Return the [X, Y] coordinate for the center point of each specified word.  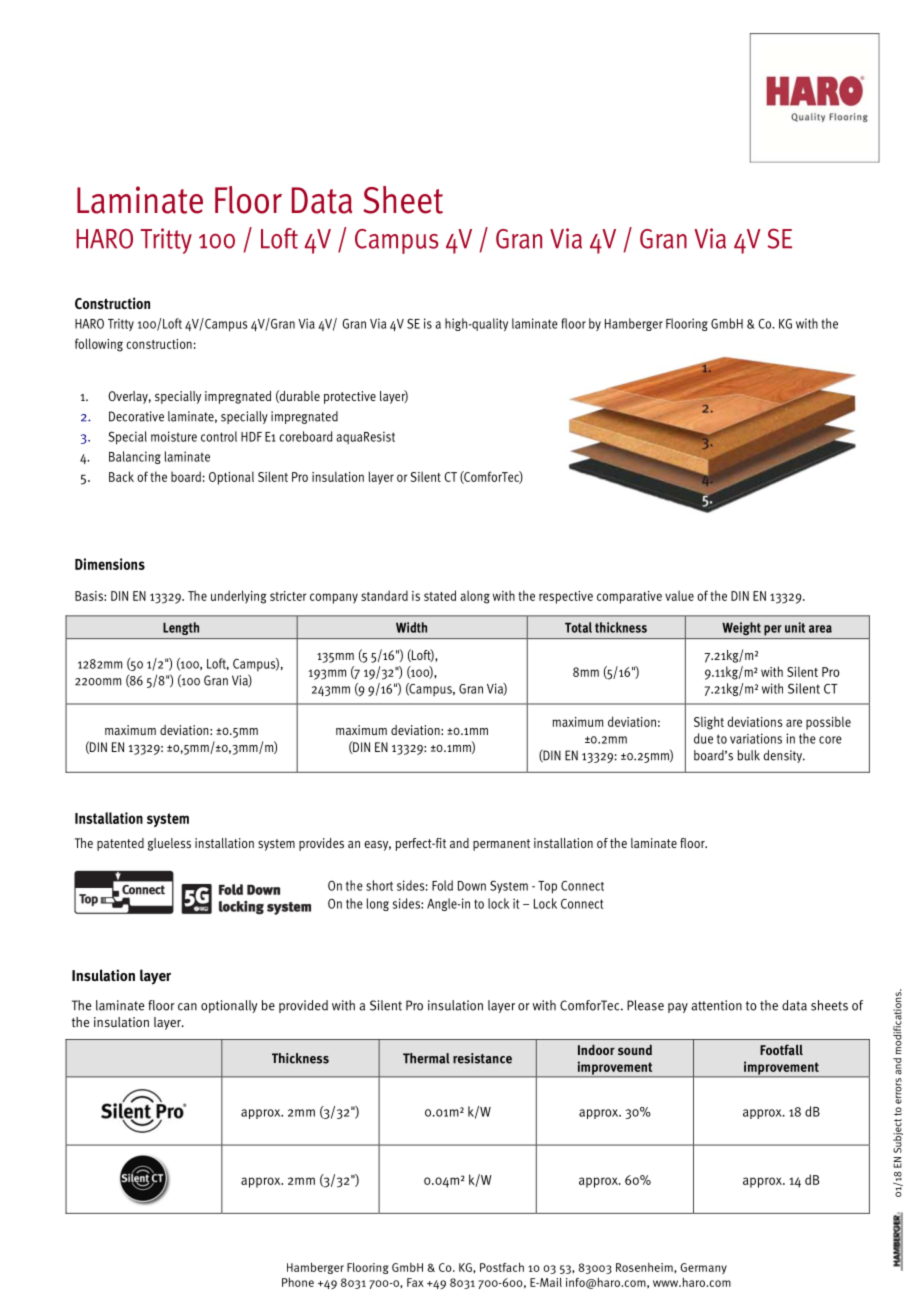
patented [120, 844]
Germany [703, 1268]
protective [350, 397]
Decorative [136, 416]
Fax [415, 1282]
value [679, 596]
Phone [298, 1282]
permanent [501, 845]
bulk [749, 755]
